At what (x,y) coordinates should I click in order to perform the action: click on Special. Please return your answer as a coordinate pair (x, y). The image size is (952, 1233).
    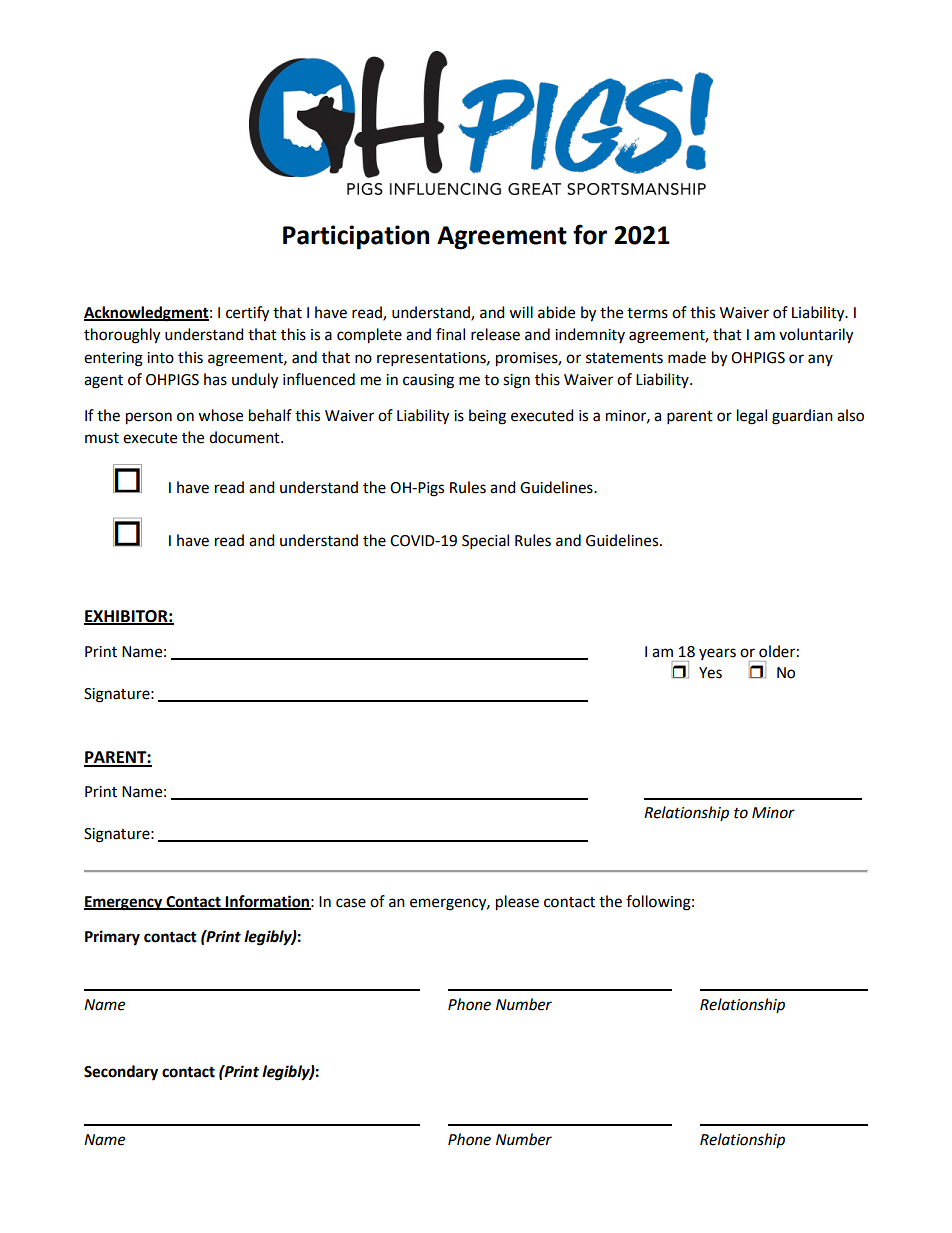
    Looking at the image, I should click on (485, 542).
